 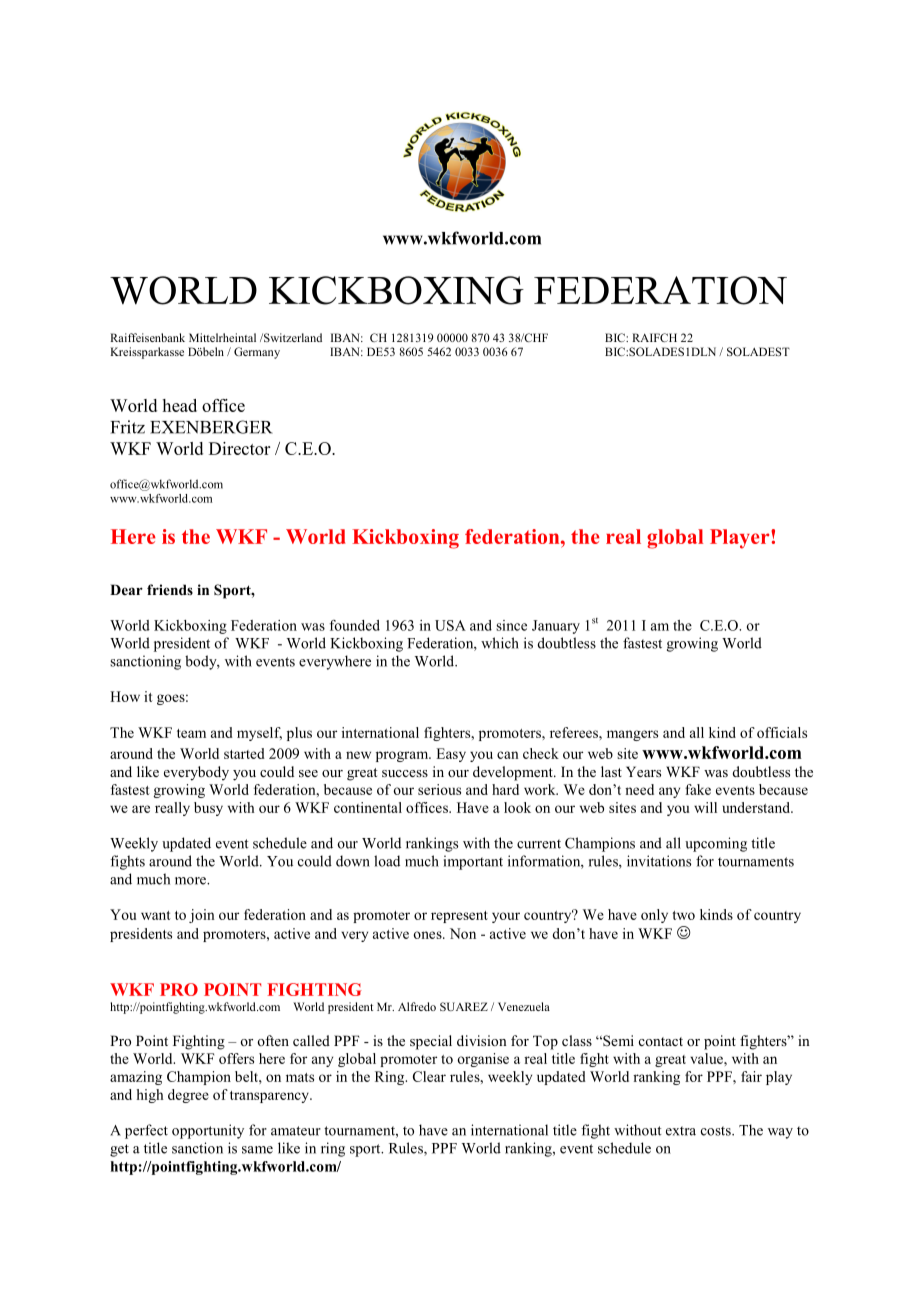 I want to click on Non, so click(x=463, y=933).
